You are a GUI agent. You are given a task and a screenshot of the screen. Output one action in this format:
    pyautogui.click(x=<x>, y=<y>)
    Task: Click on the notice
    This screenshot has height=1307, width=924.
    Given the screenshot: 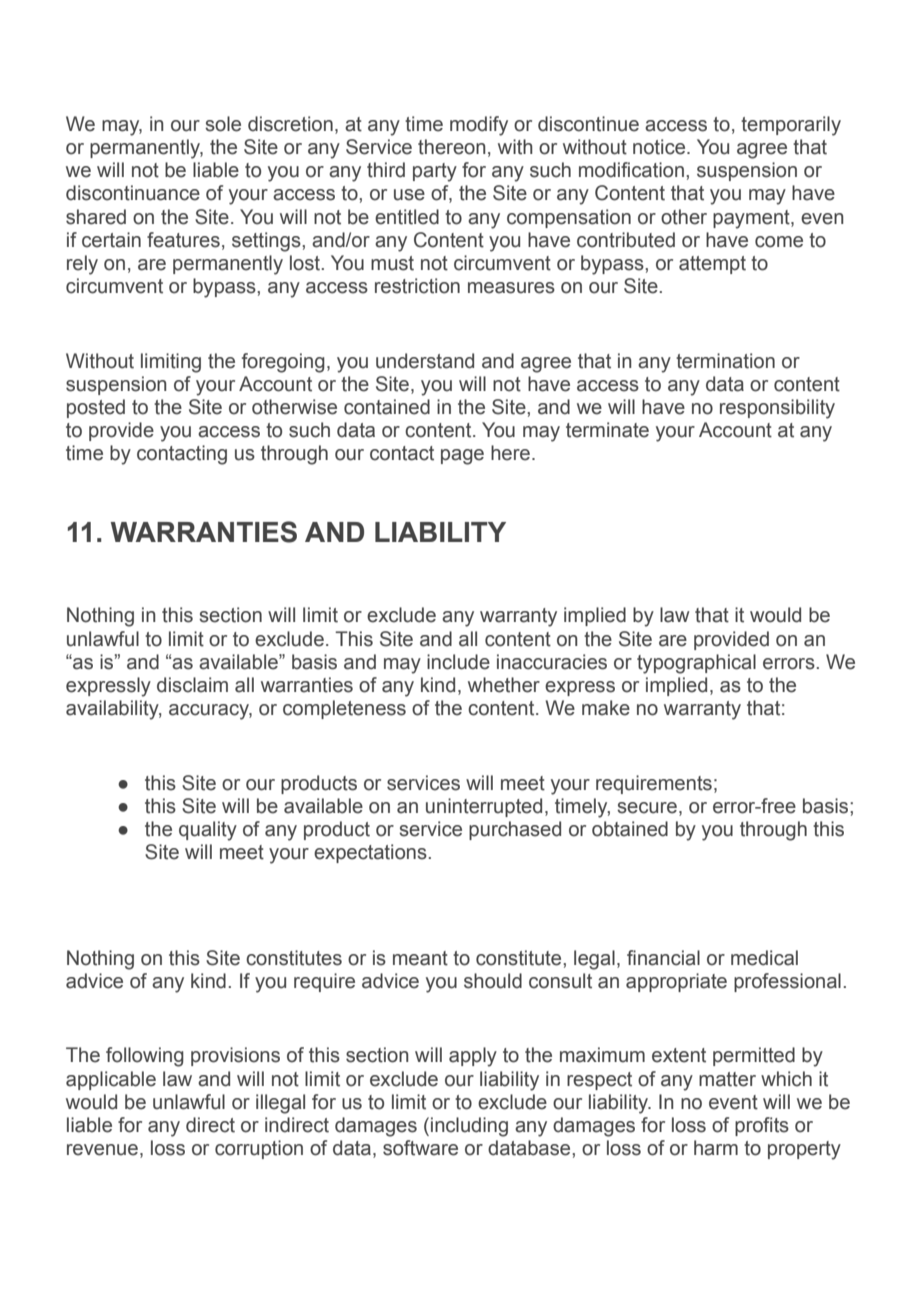 What is the action you would take?
    pyautogui.click(x=660, y=147)
